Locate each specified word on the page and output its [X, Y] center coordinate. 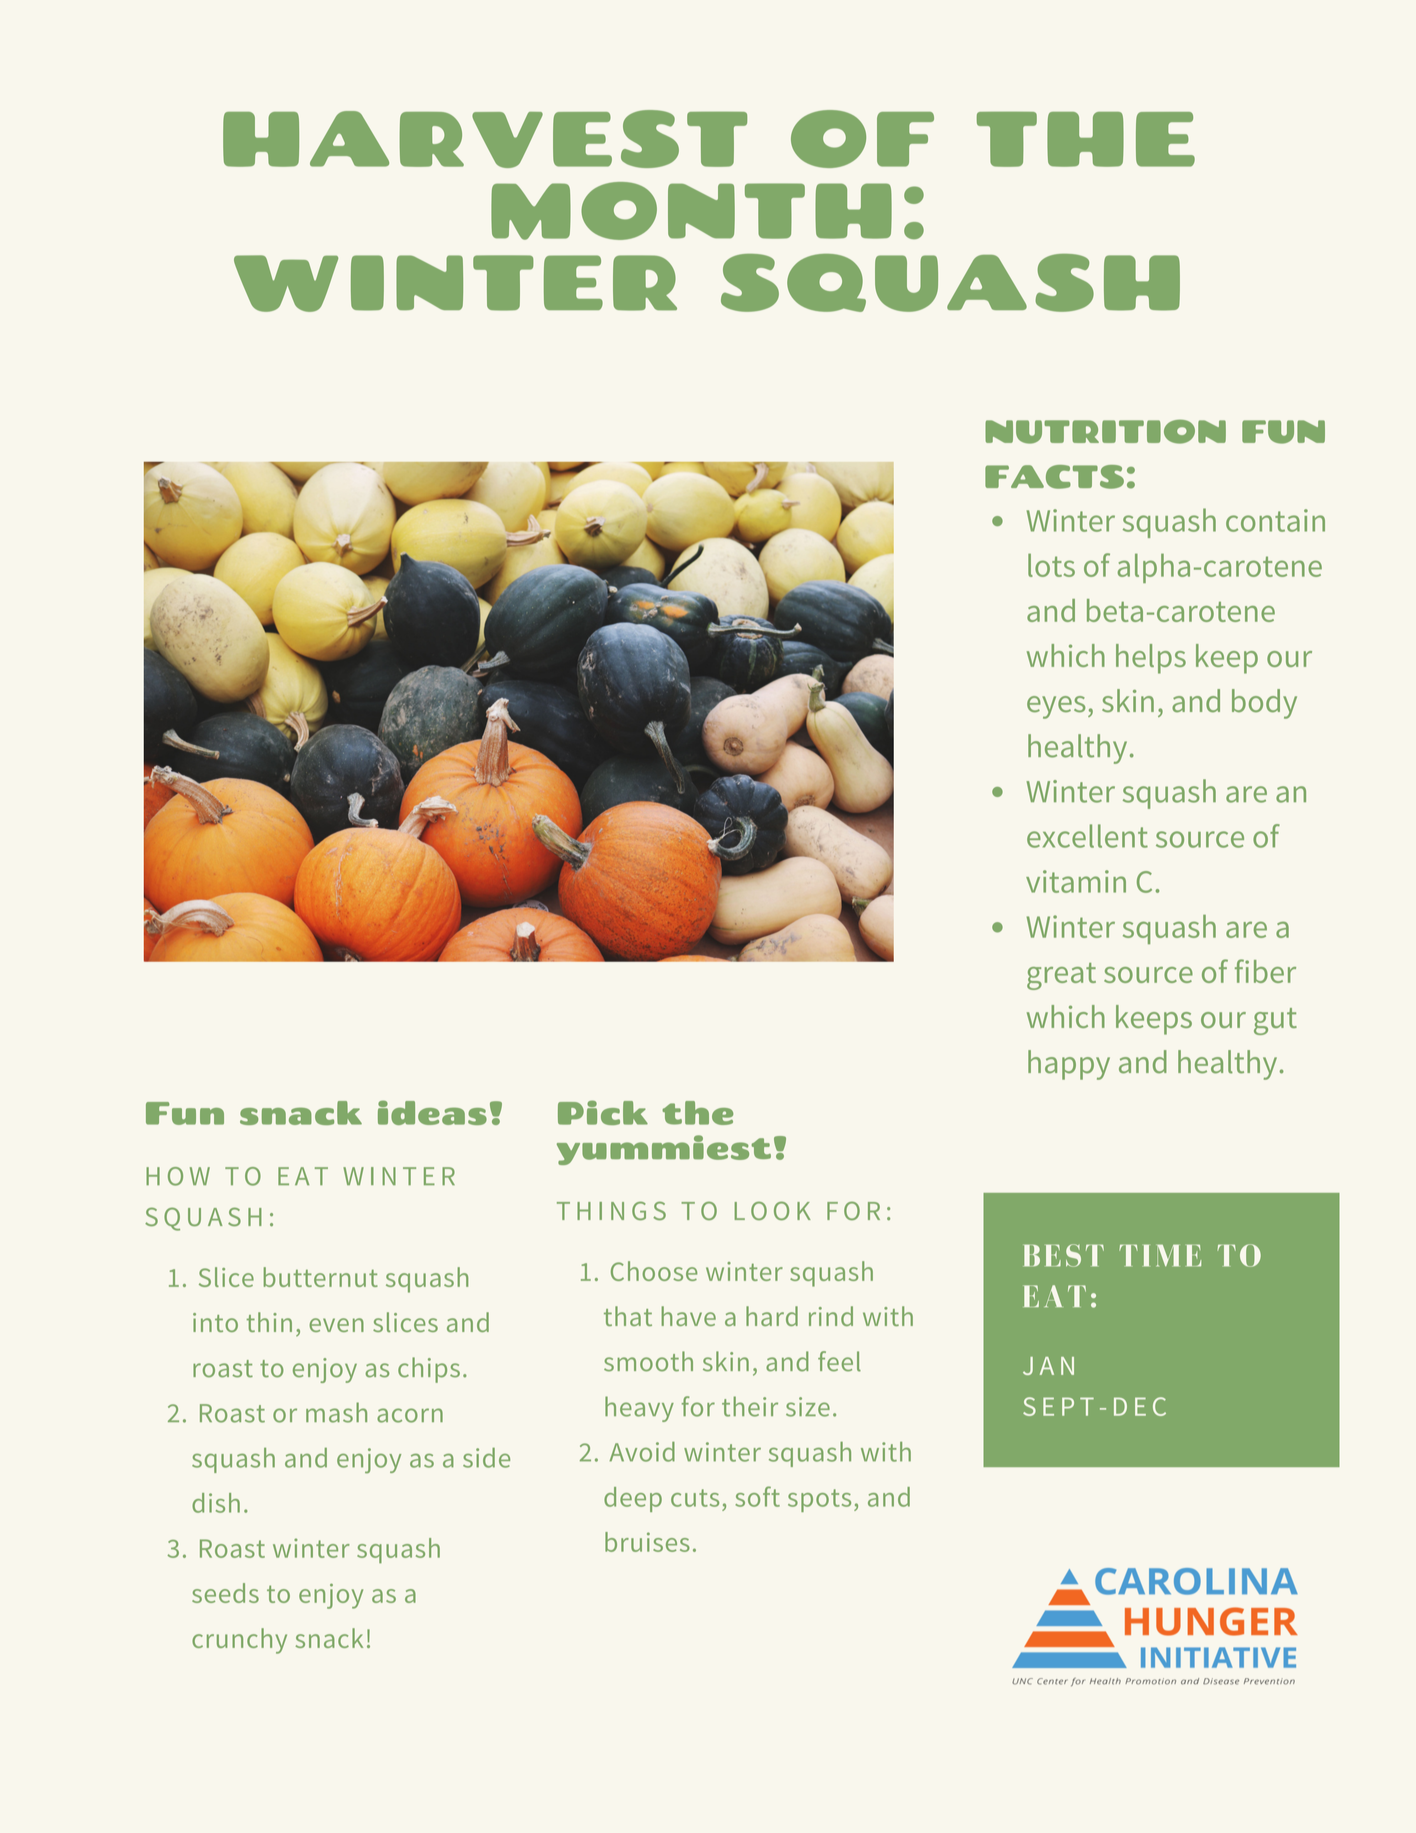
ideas [432, 1112]
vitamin [1076, 881]
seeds [225, 1593]
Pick [603, 1112]
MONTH [691, 211]
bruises [647, 1542]
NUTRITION [1105, 432]
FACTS [1054, 477]
